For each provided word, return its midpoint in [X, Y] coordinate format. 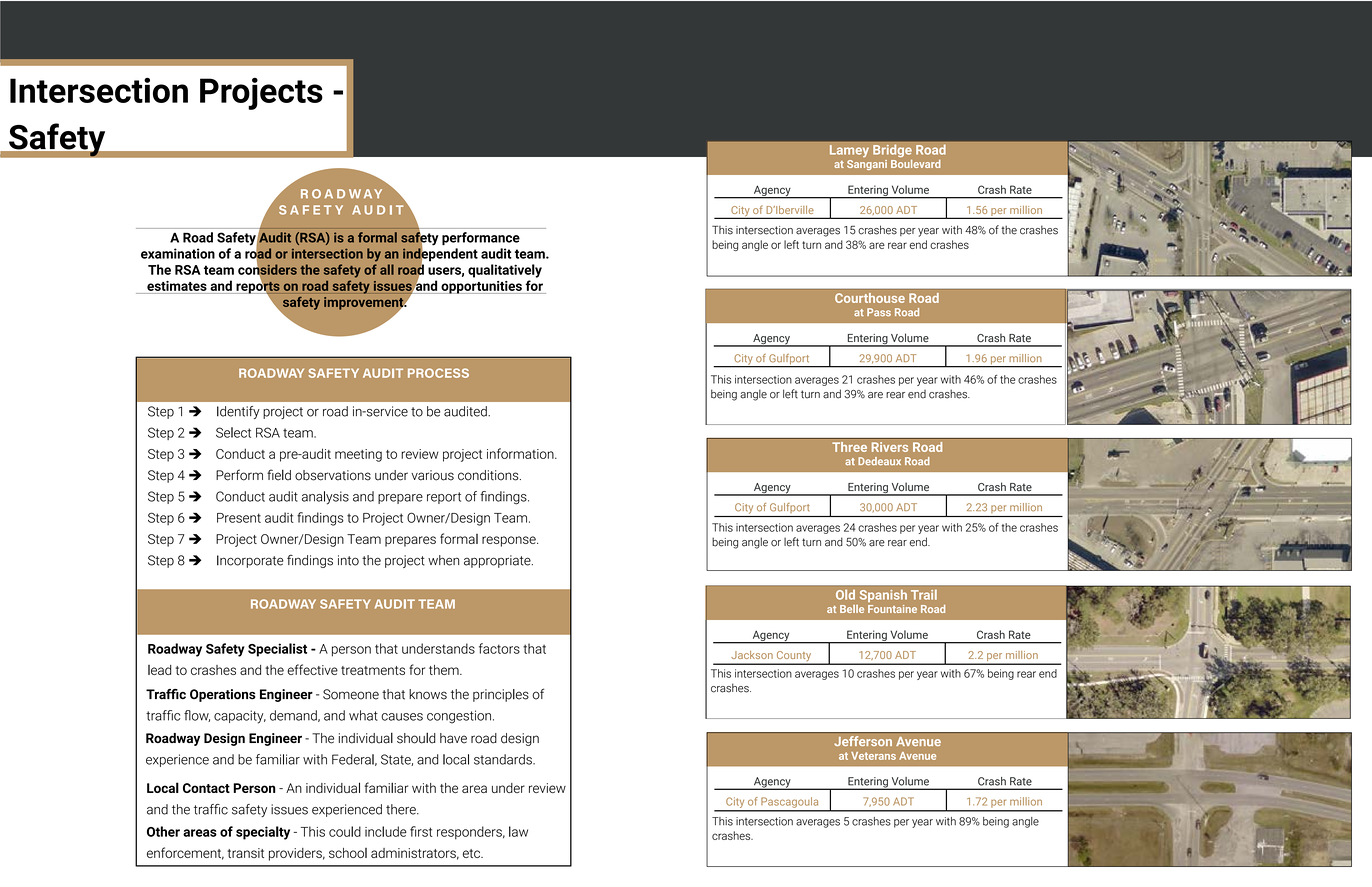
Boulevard [916, 164]
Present [239, 518]
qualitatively [505, 271]
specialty [263, 833]
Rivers [890, 447]
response [510, 541]
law [518, 831]
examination [178, 253]
